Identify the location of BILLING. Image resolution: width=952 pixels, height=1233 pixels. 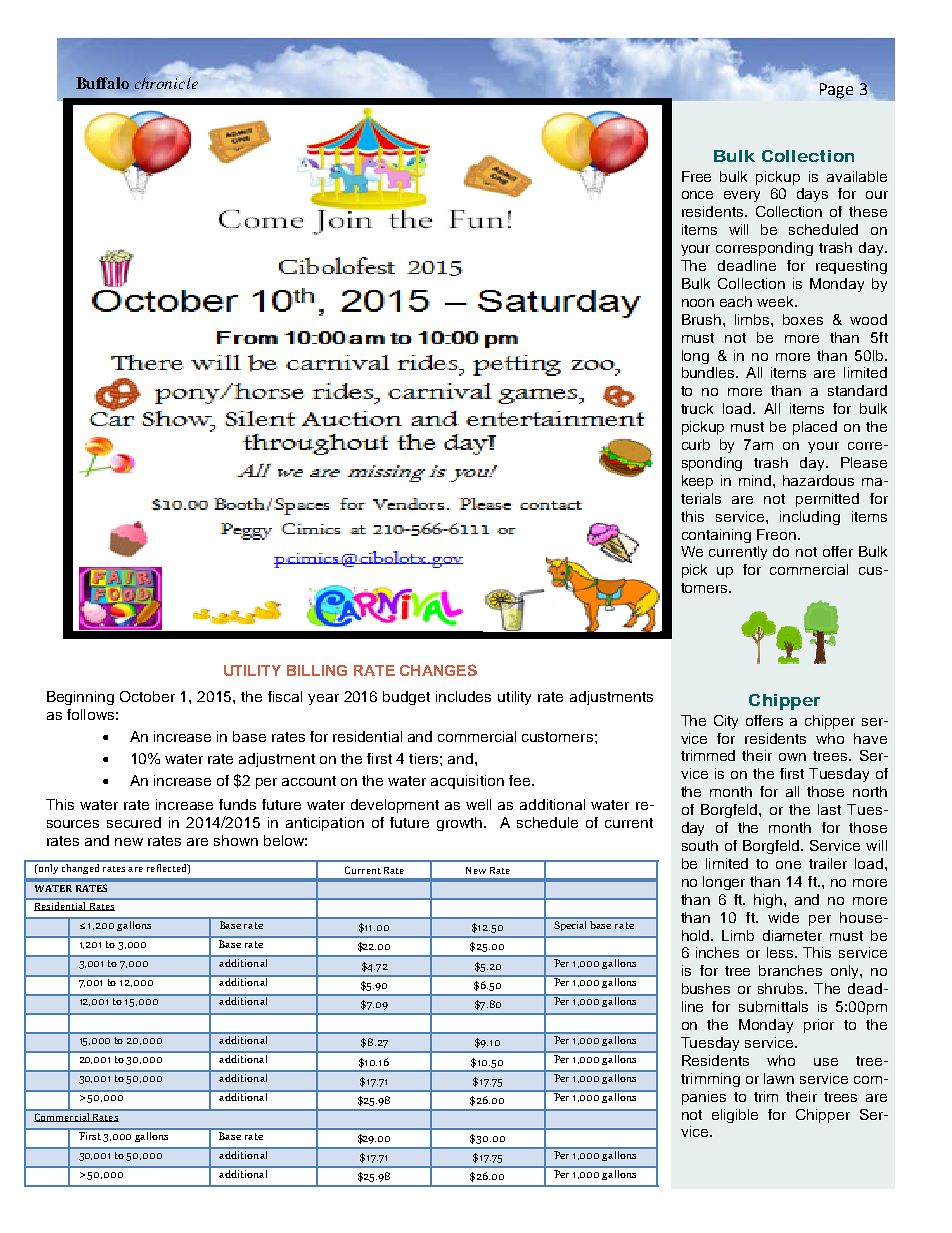
(317, 670).
